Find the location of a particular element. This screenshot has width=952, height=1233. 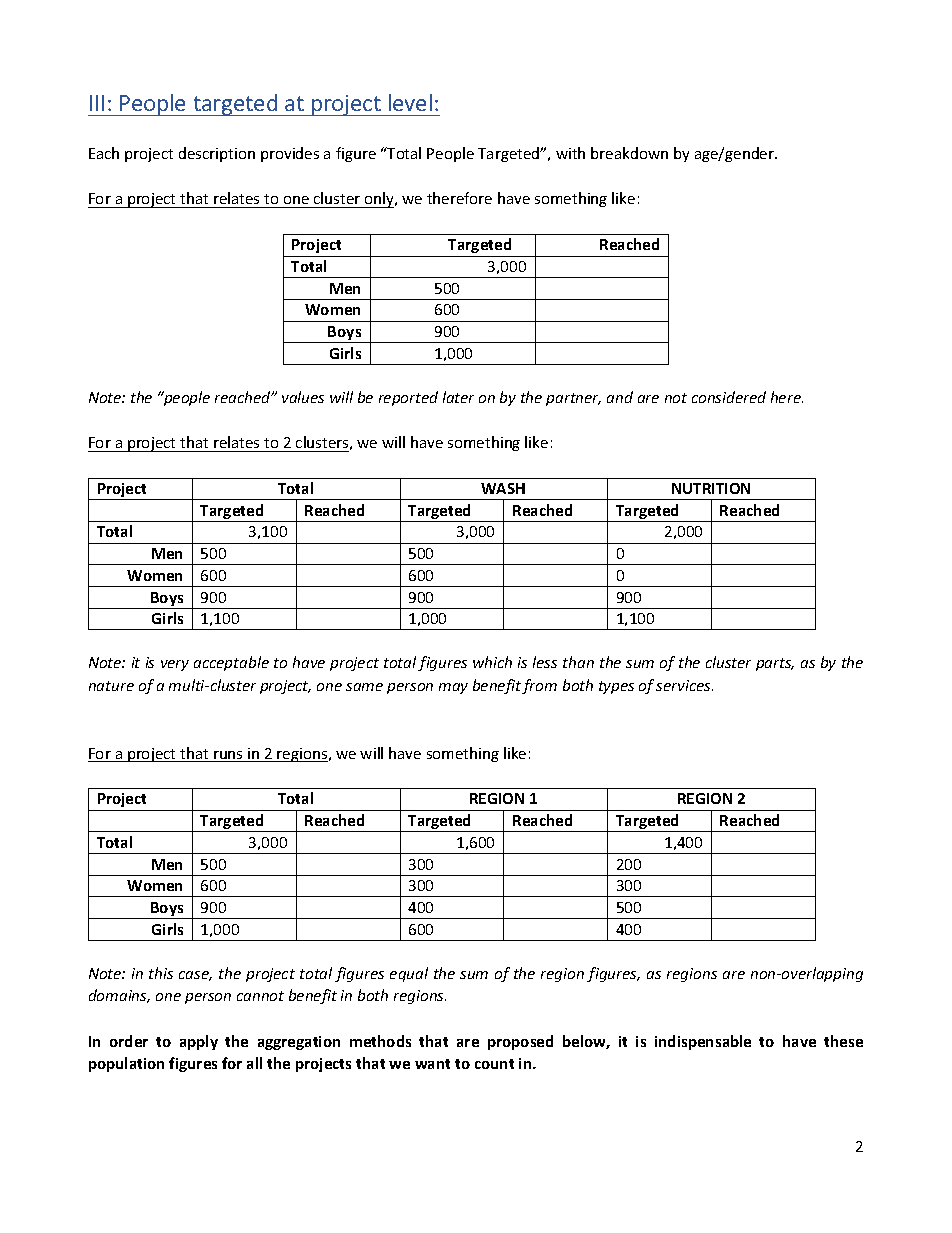

parts is located at coordinates (775, 664).
